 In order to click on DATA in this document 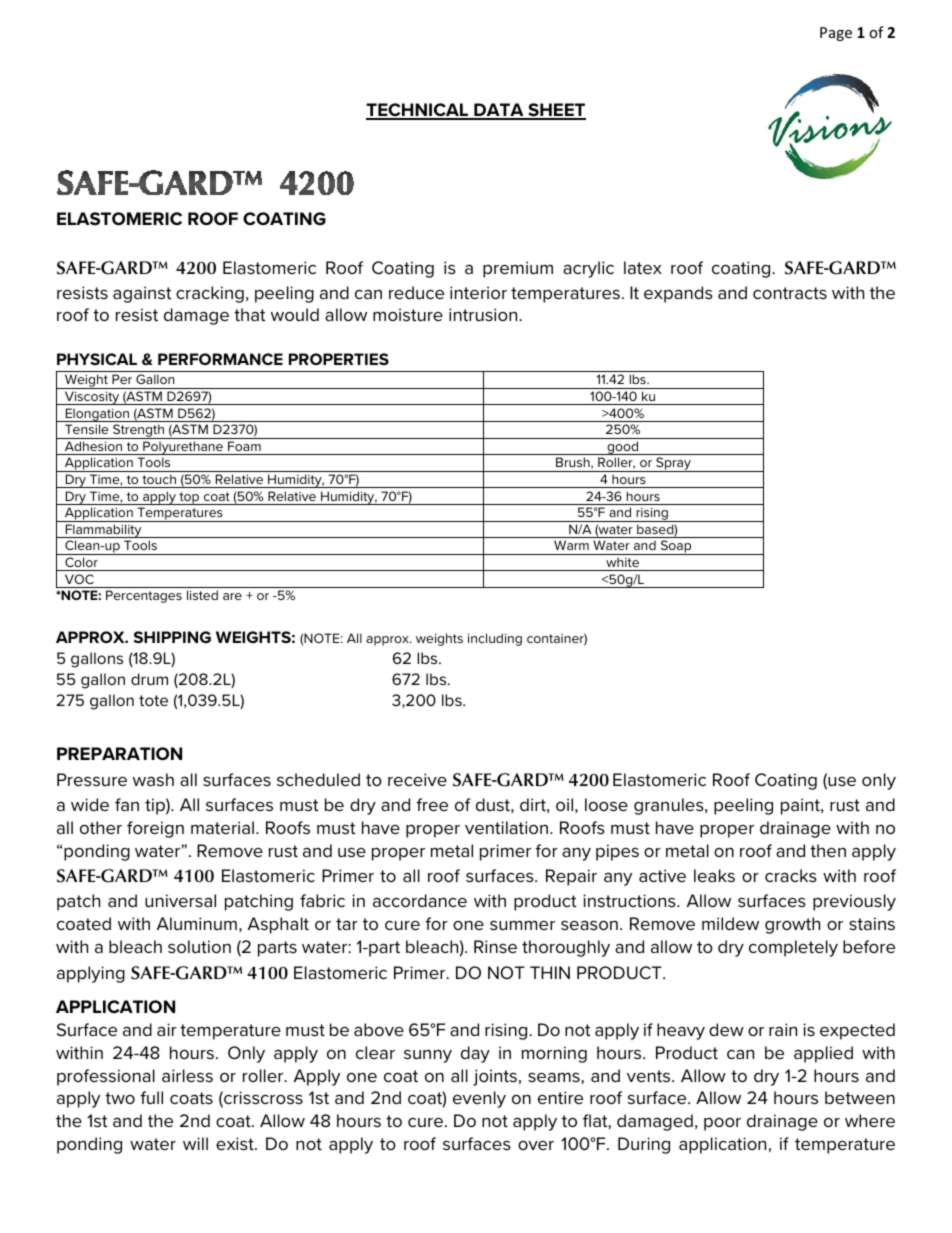, I will do `click(499, 111)`.
